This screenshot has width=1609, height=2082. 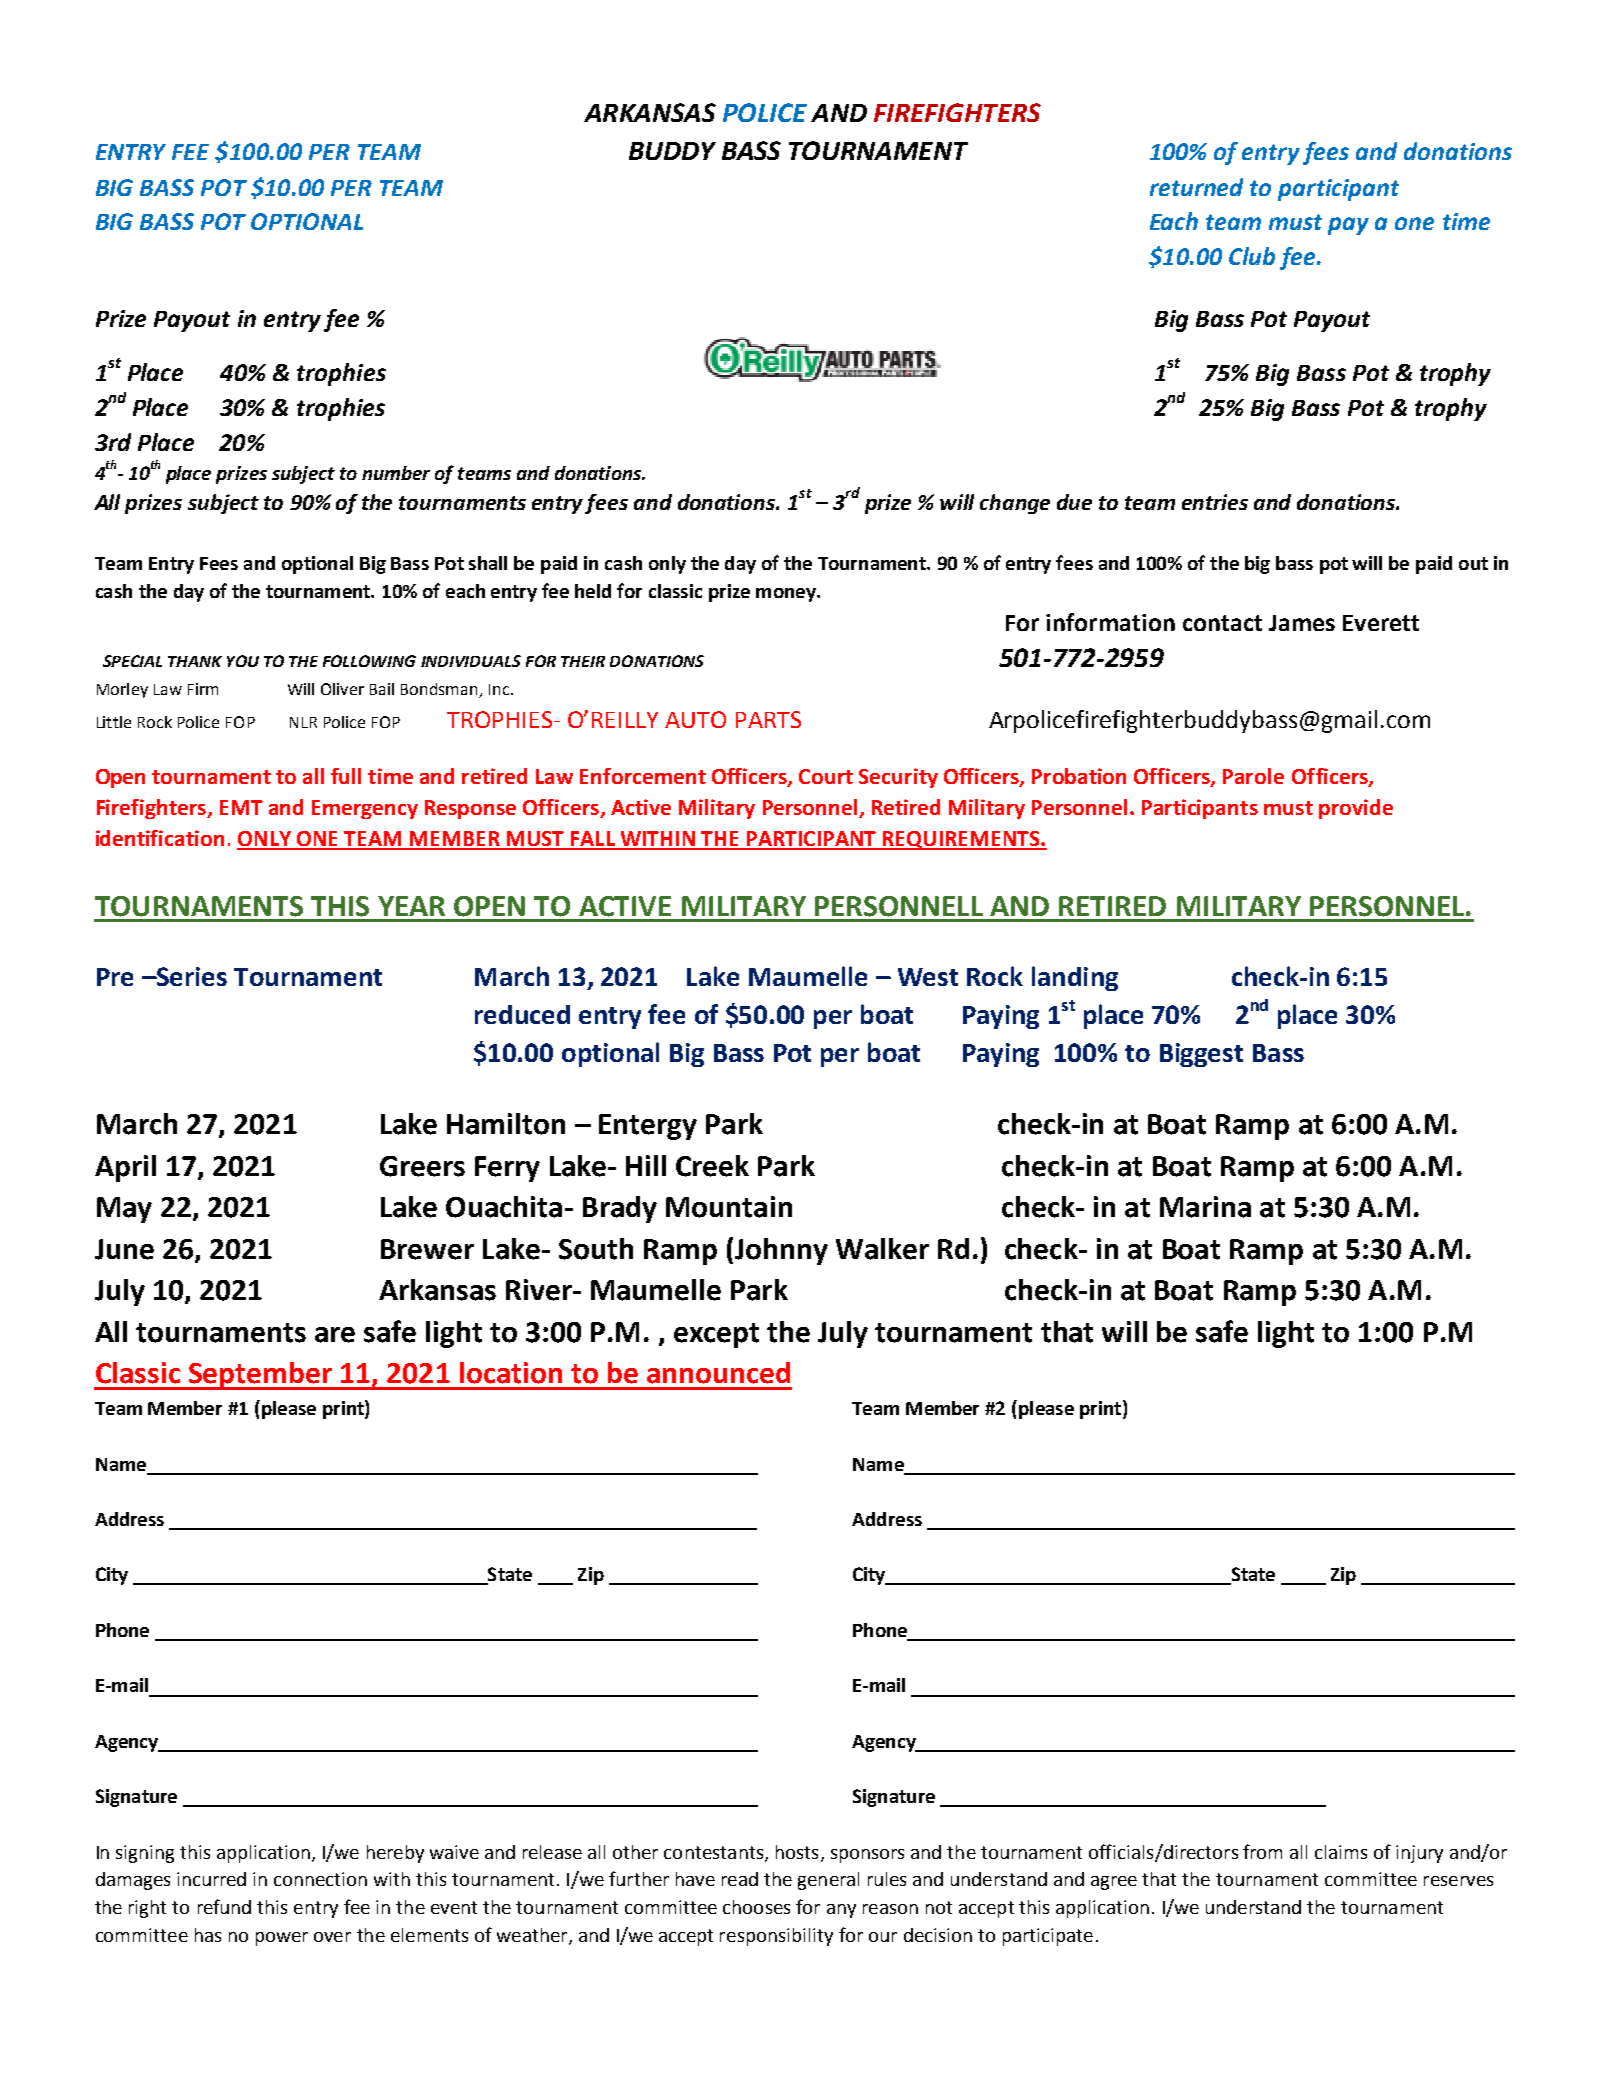 I want to click on Court, so click(x=826, y=776).
